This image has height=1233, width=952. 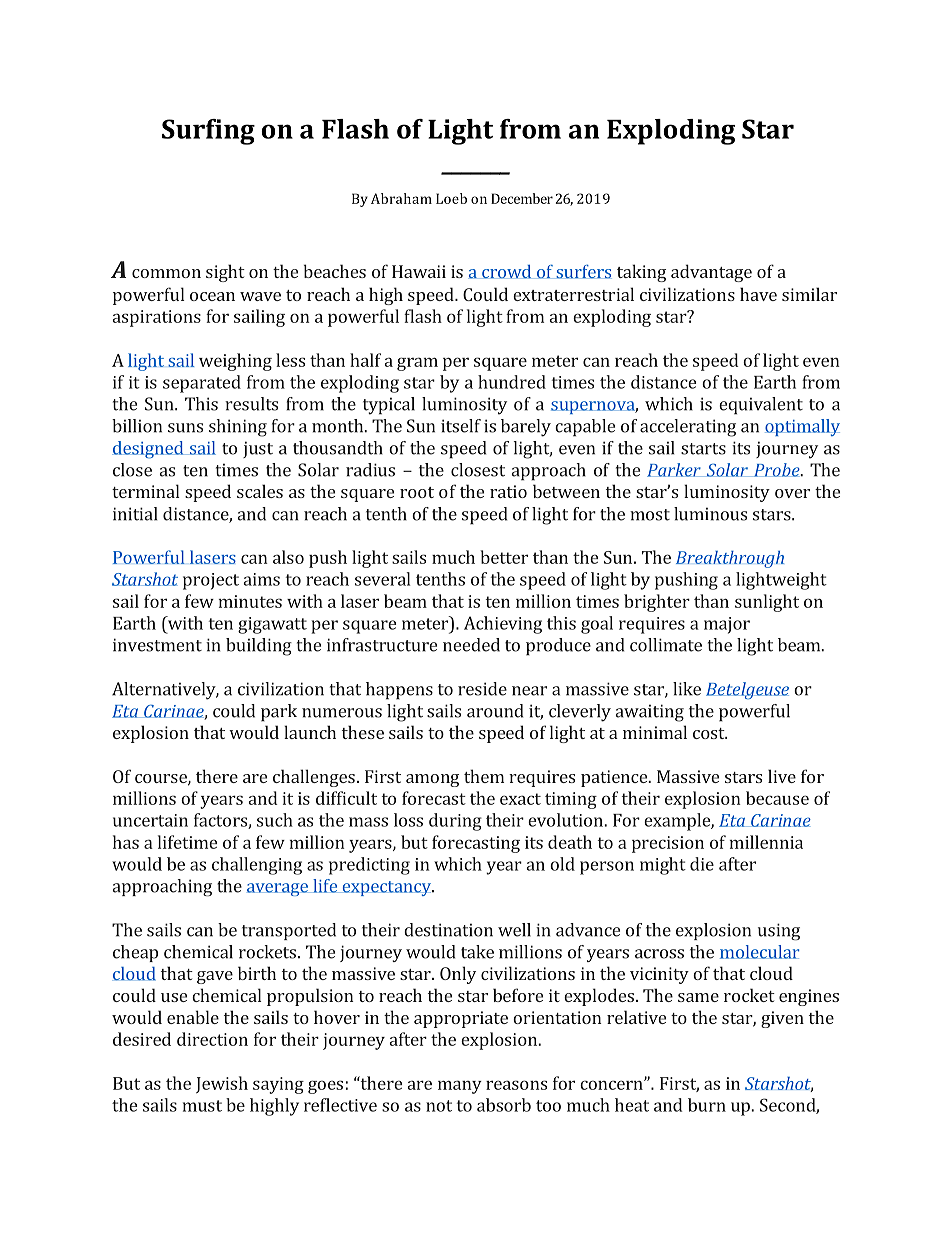 I want to click on Achieving, so click(x=503, y=625).
